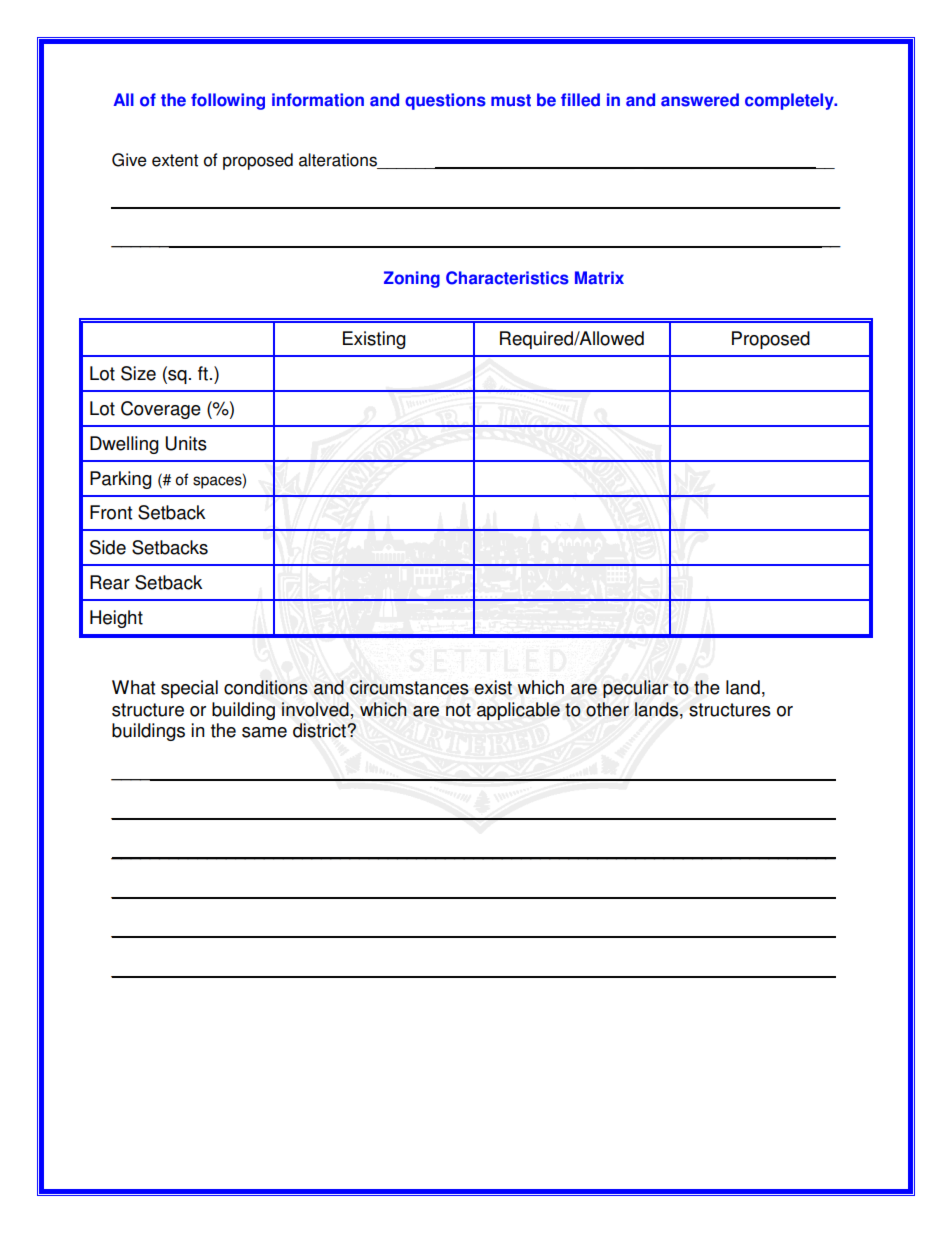 The height and width of the screenshot is (1233, 952). I want to click on Matrix, so click(599, 278).
